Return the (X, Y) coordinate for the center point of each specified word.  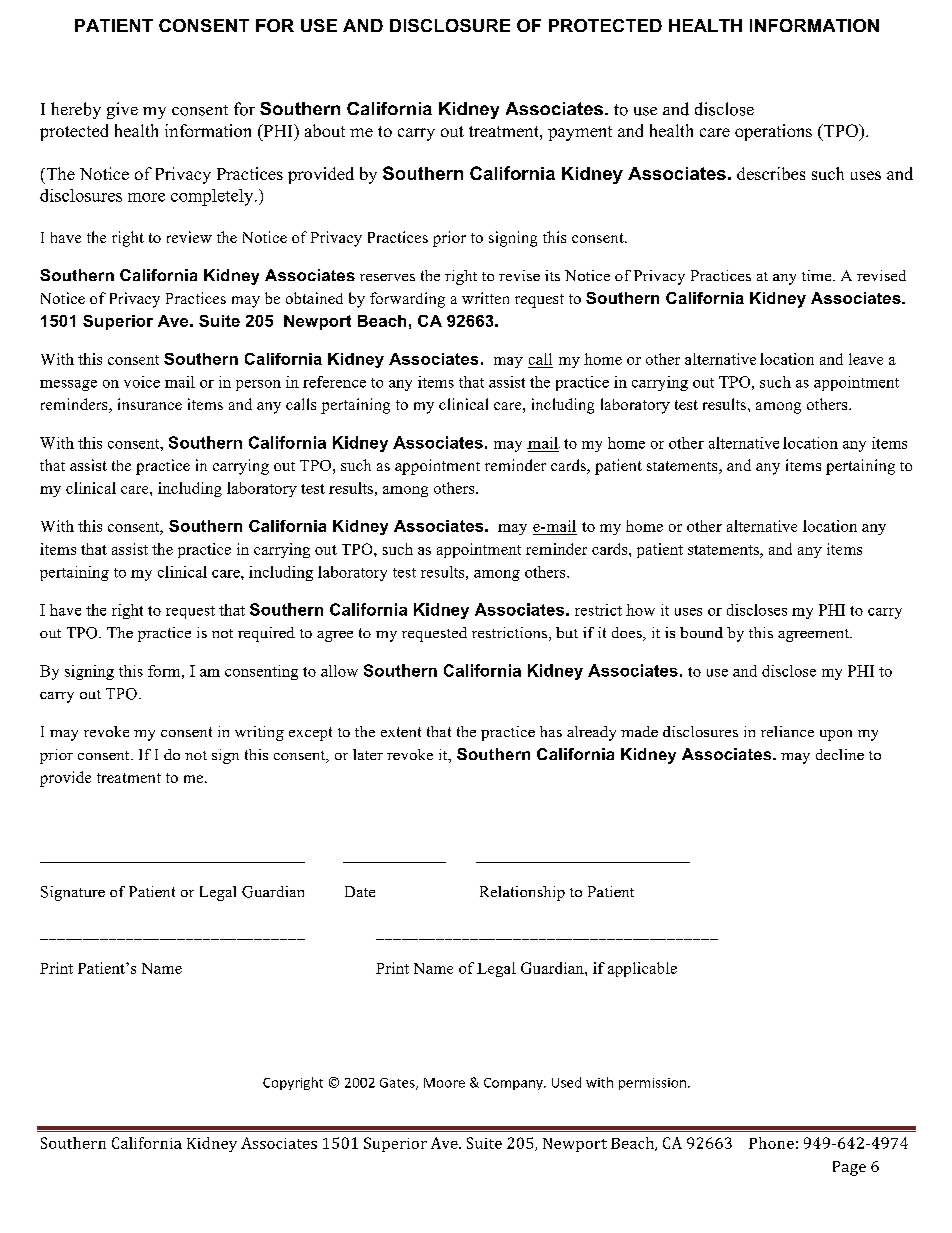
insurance (150, 404)
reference (334, 382)
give (122, 110)
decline (840, 754)
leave (866, 359)
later (368, 754)
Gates (398, 1084)
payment (580, 133)
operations (773, 132)
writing (259, 733)
